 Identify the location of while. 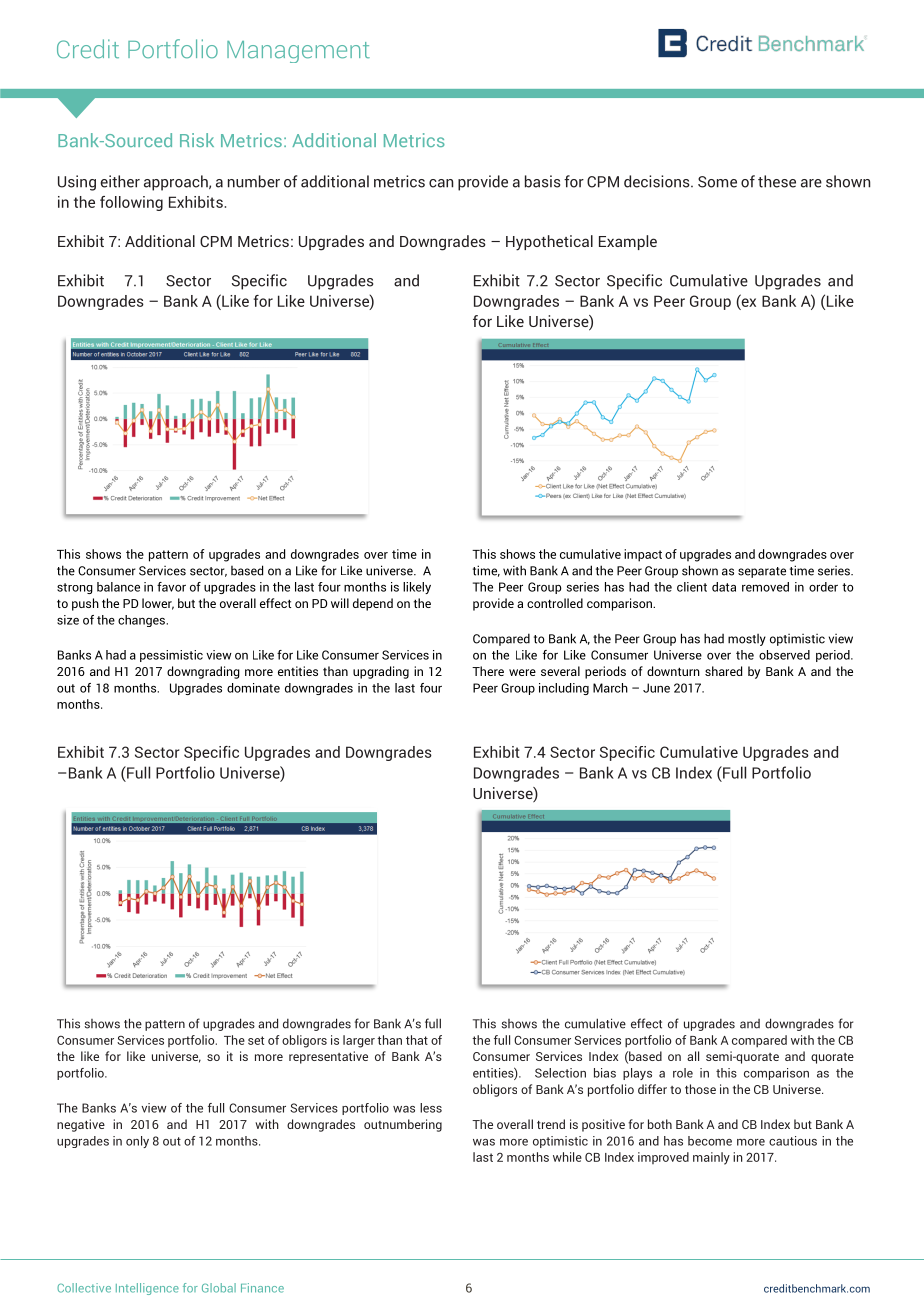
(567, 1157).
